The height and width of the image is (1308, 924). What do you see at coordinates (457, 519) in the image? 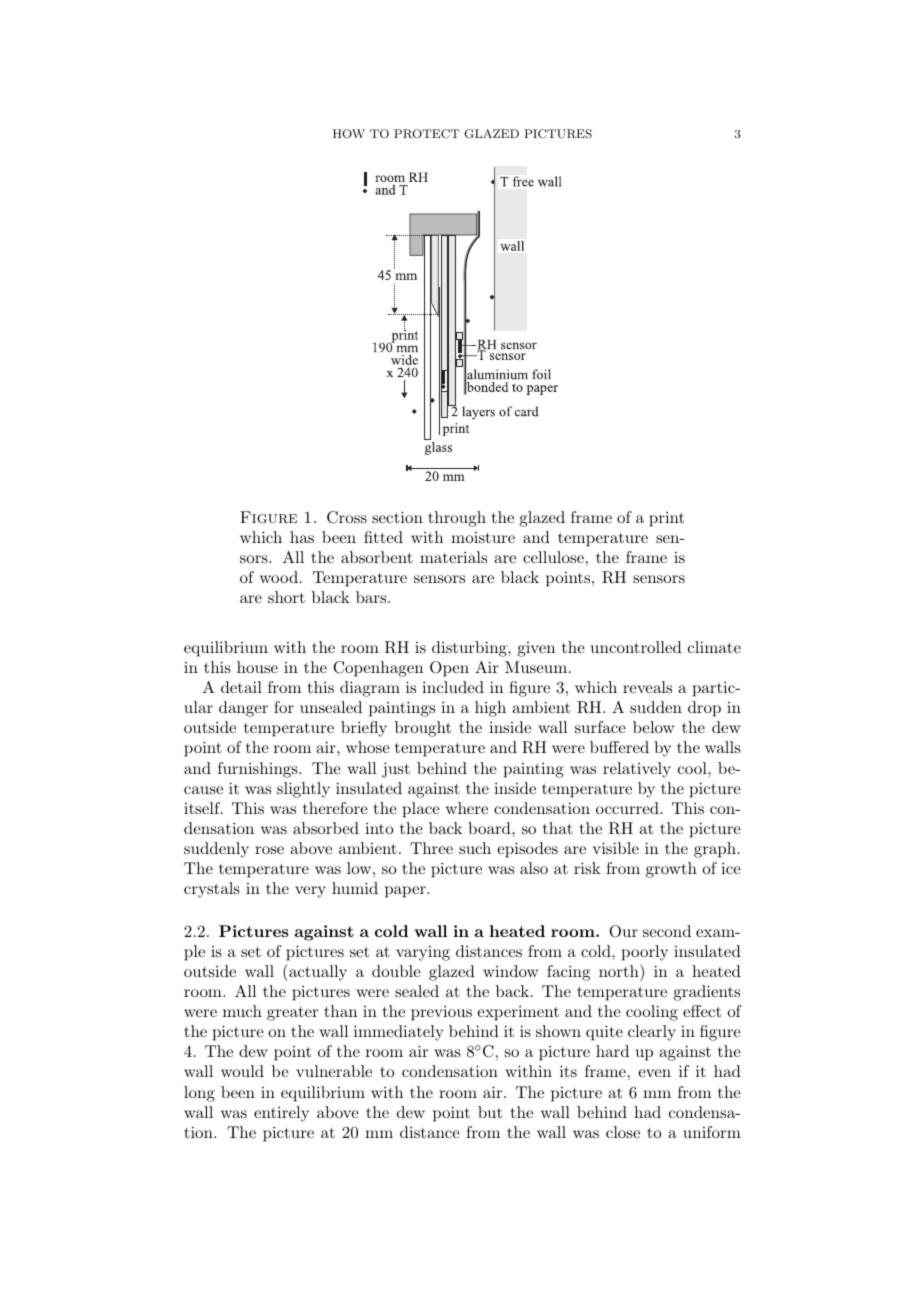
I see `through` at bounding box center [457, 519].
